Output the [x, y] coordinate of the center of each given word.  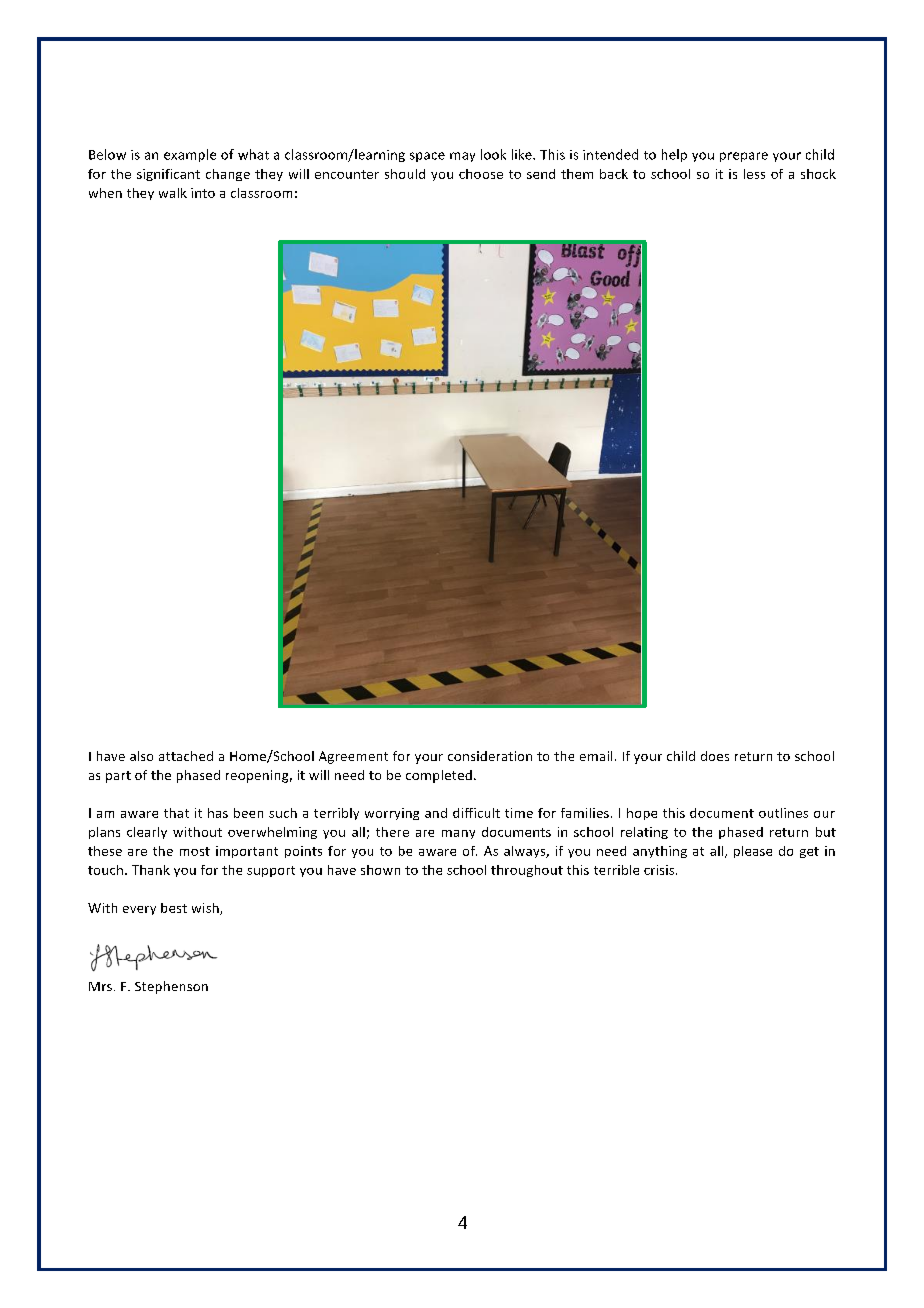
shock [818, 174]
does [715, 756]
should [405, 174]
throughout [527, 871]
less [754, 174]
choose [481, 174]
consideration [490, 756]
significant [168, 175]
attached [186, 756]
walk [173, 193]
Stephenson [171, 987]
